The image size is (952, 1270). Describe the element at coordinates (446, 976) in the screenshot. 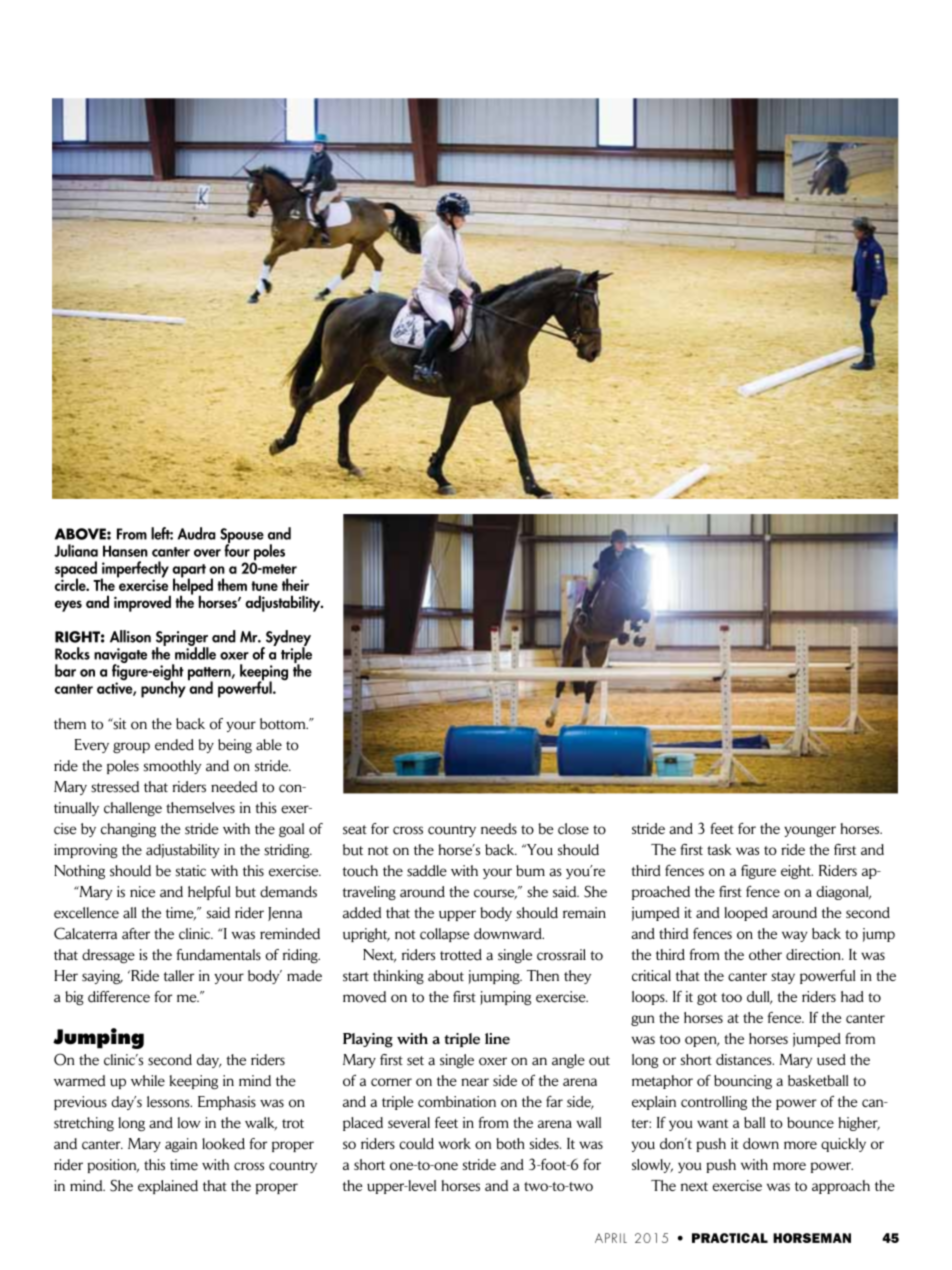

I see `about` at that location.
